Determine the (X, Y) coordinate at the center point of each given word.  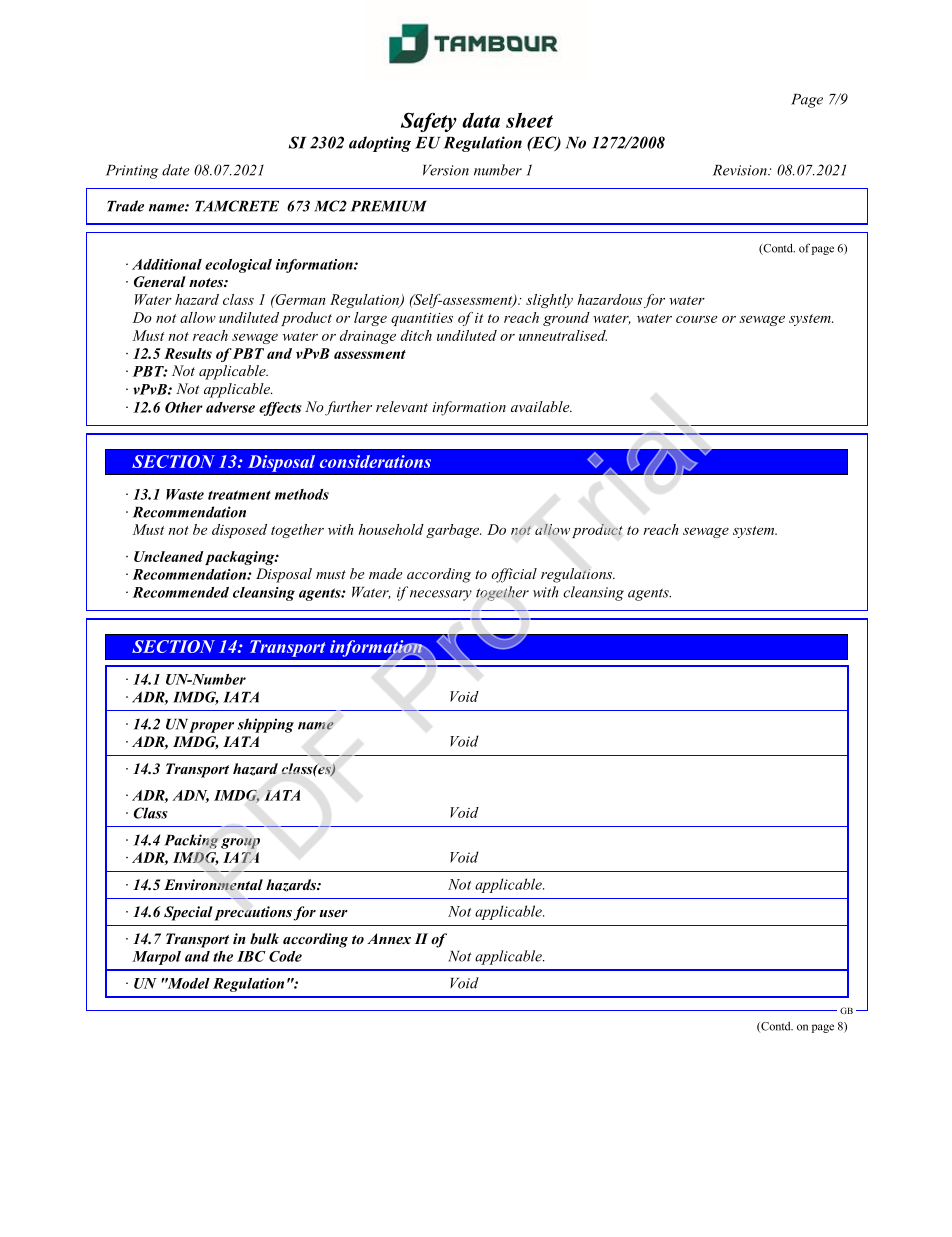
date (176, 170)
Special (188, 913)
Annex (389, 938)
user (334, 913)
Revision (741, 170)
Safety (429, 122)
